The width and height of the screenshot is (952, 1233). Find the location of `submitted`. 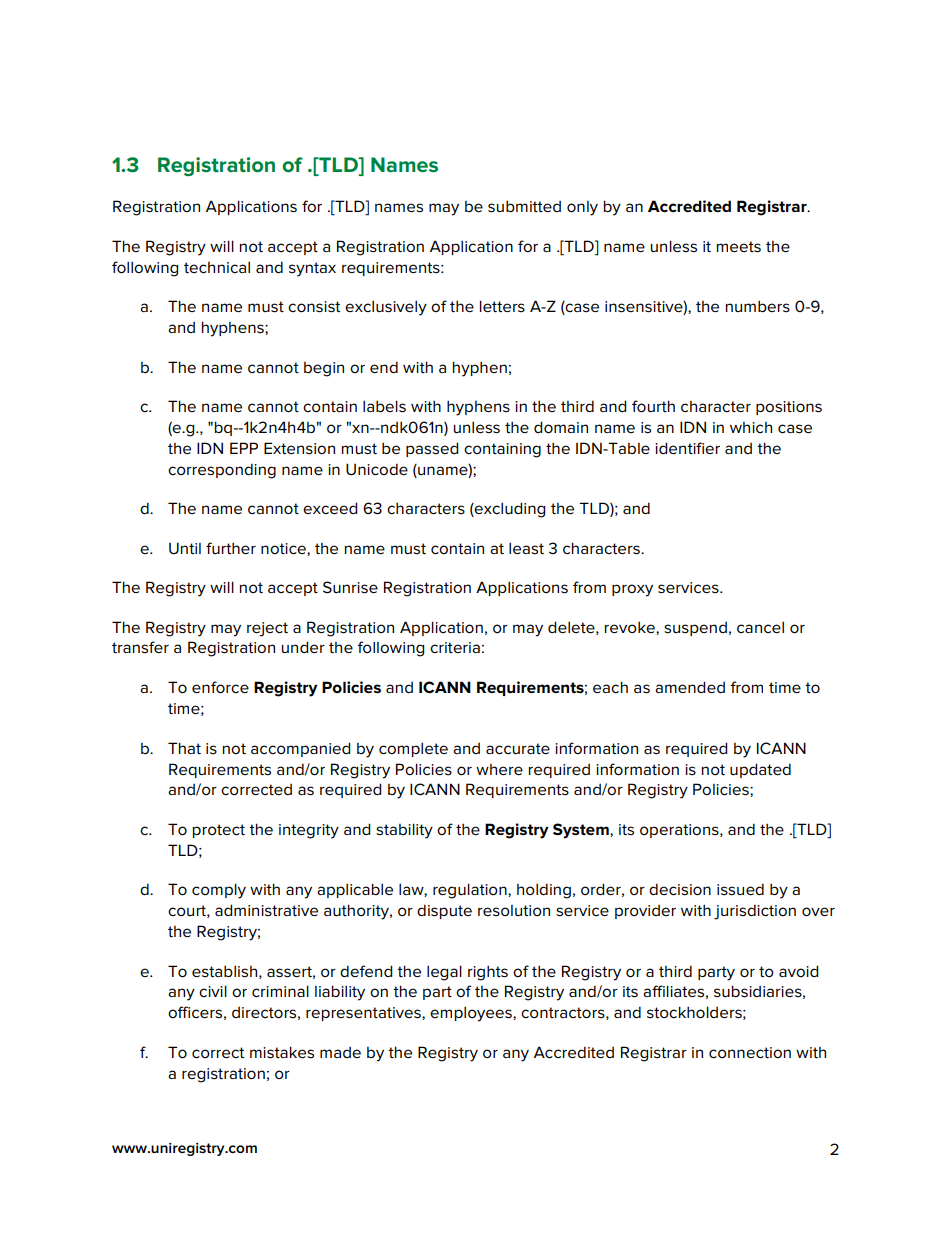

submitted is located at coordinates (524, 206).
